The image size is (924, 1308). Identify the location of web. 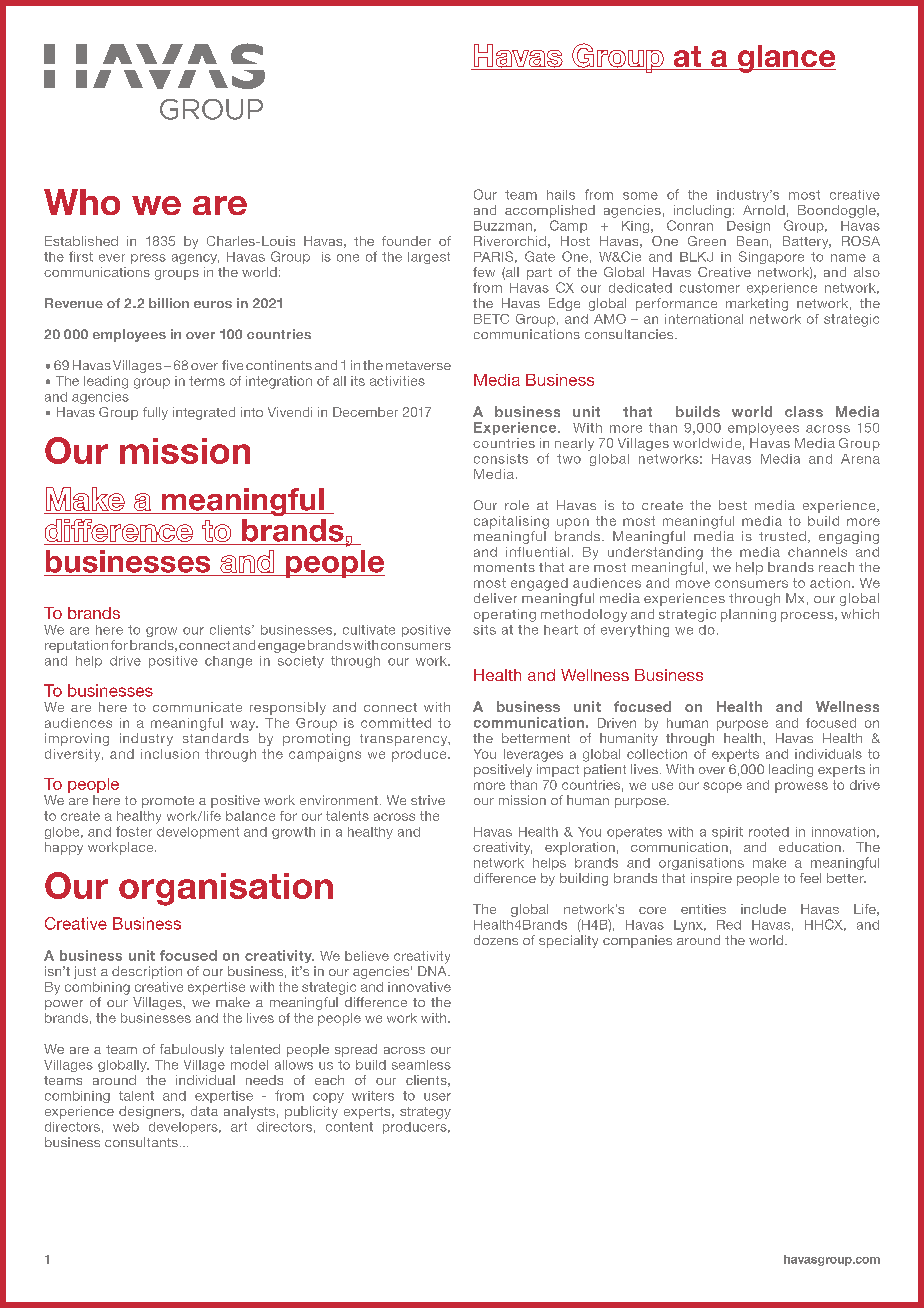
(126, 1127).
